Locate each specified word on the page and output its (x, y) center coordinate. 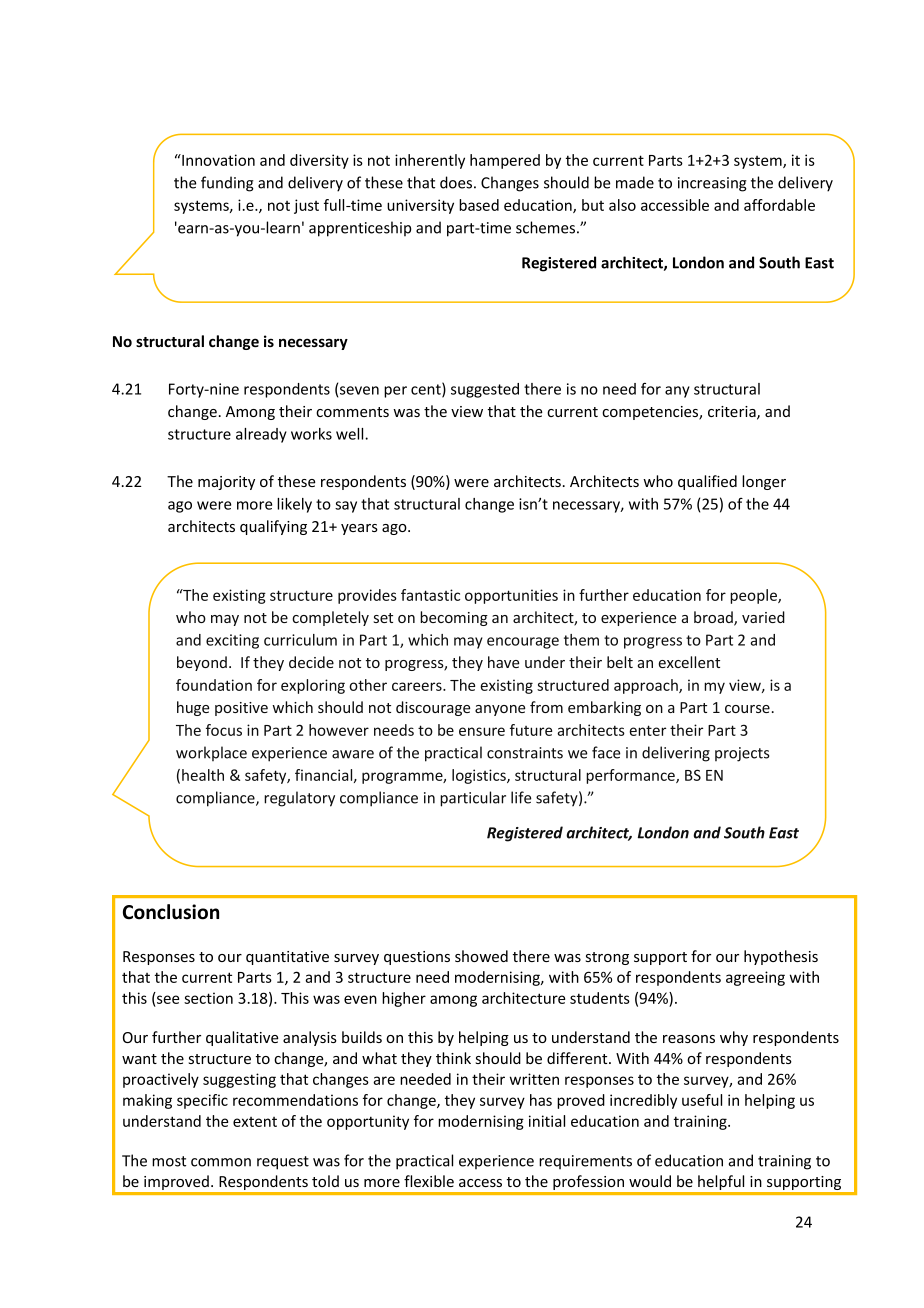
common (221, 1162)
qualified (707, 482)
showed (481, 956)
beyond (202, 663)
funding (227, 184)
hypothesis (781, 957)
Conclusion (171, 912)
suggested (485, 390)
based (479, 205)
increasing (712, 184)
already (261, 435)
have (503, 662)
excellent (689, 662)
